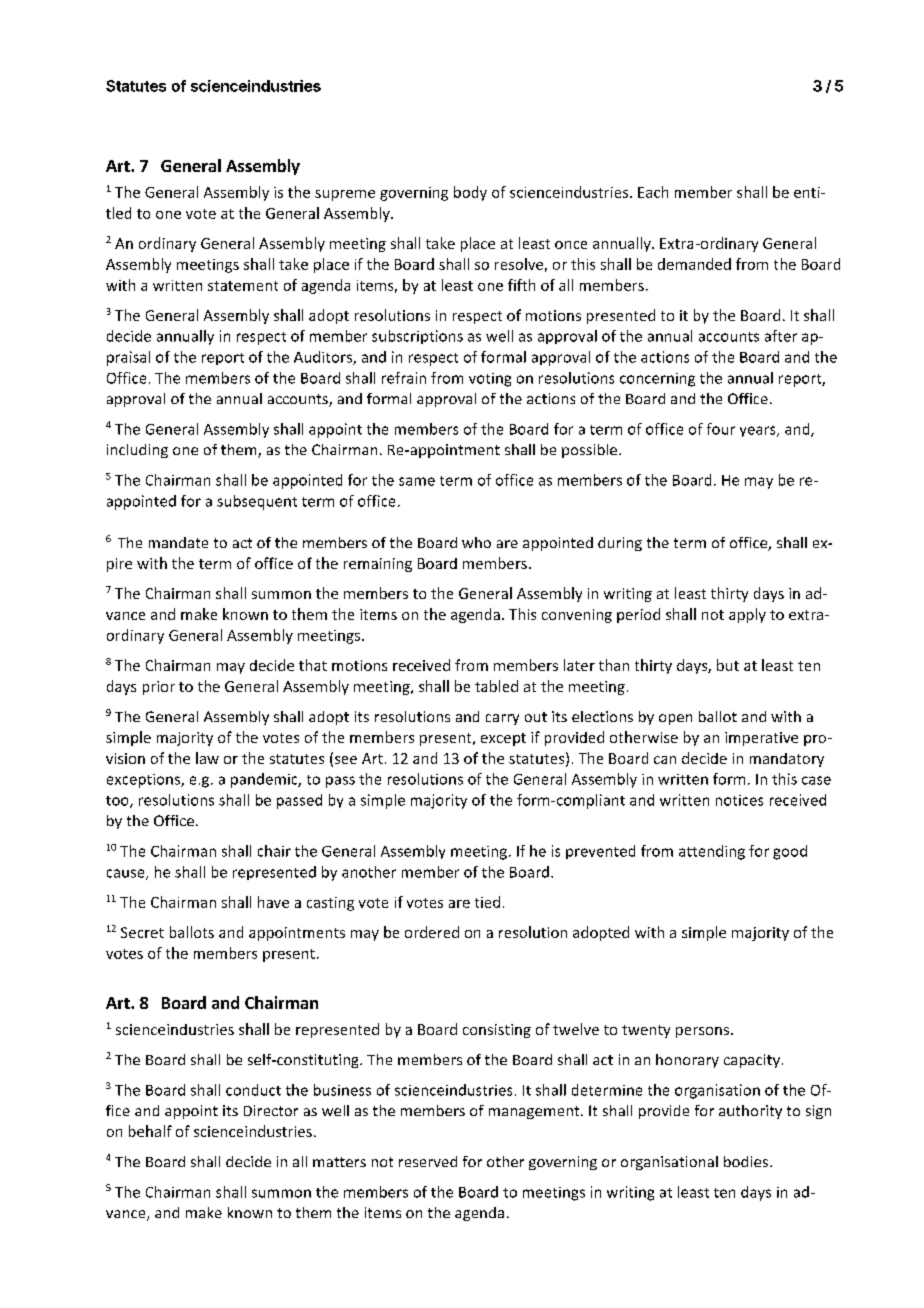  What do you see at coordinates (150, 1131) in the screenshot?
I see `behalf` at bounding box center [150, 1131].
